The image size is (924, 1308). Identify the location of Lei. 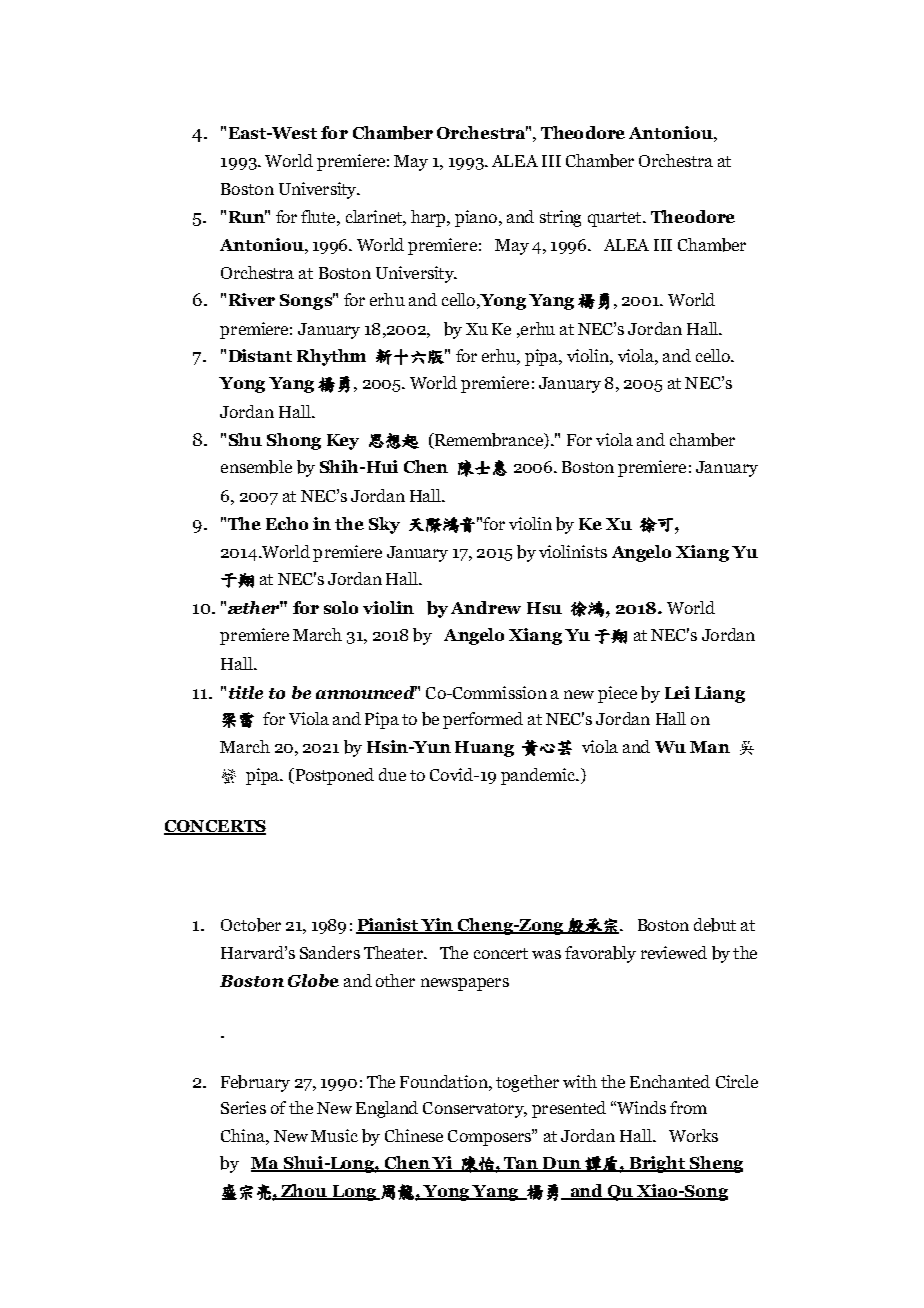
(677, 692).
